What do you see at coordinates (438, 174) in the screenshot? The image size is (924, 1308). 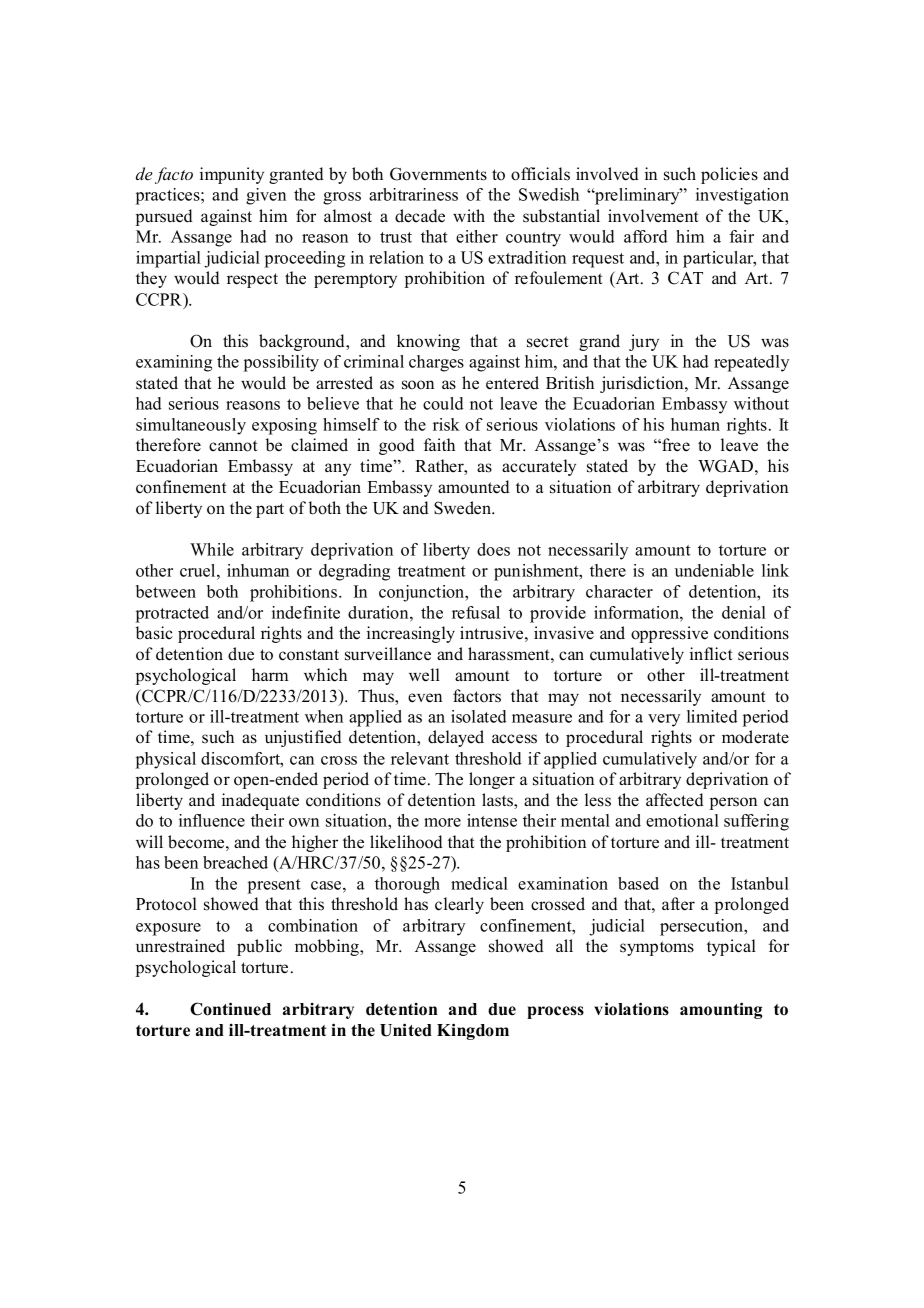 I see `Governments` at bounding box center [438, 174].
